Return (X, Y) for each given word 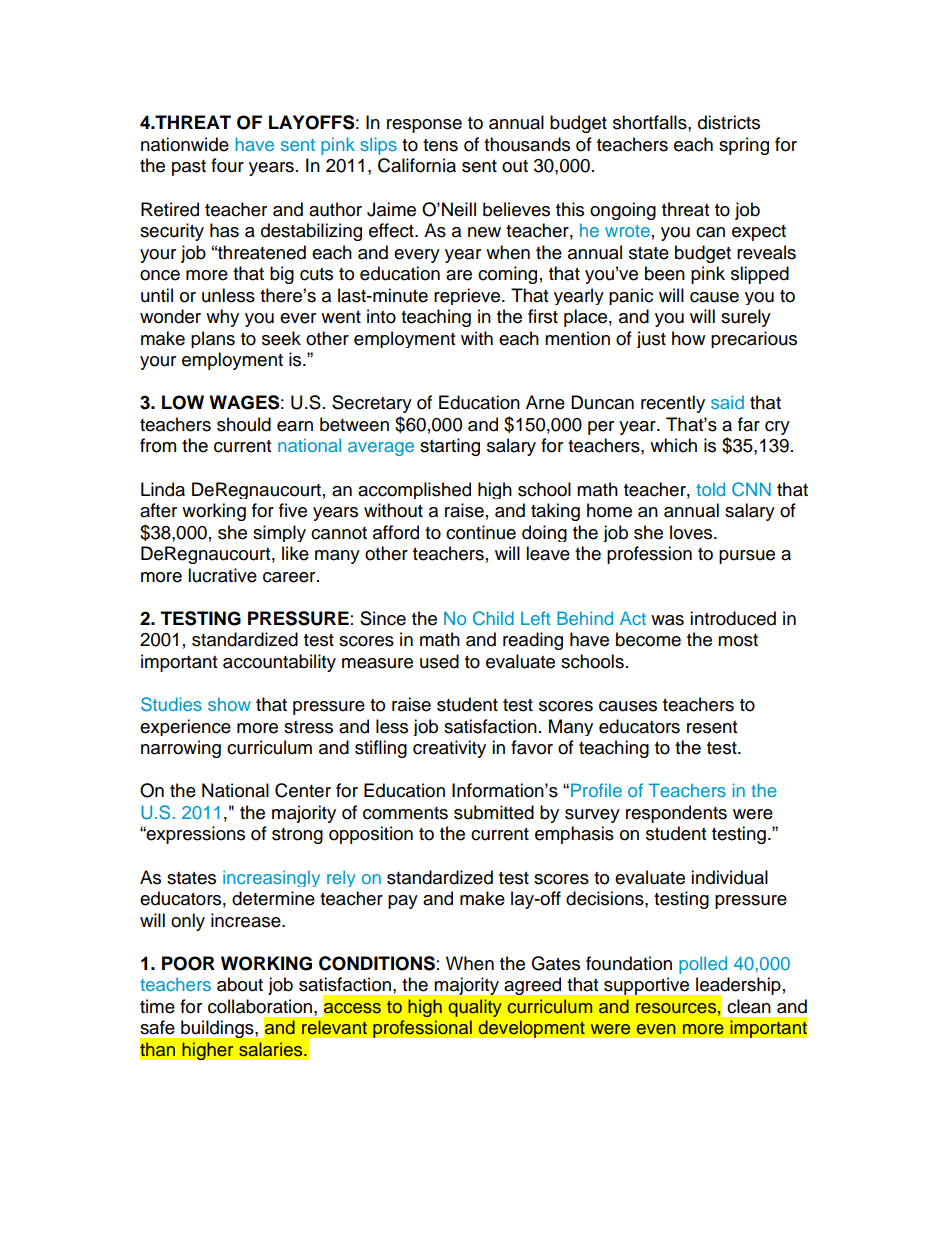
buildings (218, 1029)
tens (440, 145)
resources (676, 1008)
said (727, 402)
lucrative (222, 575)
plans (213, 339)
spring (744, 146)
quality (475, 1008)
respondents (676, 814)
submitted (494, 812)
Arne (545, 402)
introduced (733, 618)
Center (303, 790)
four (227, 165)
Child (493, 618)
